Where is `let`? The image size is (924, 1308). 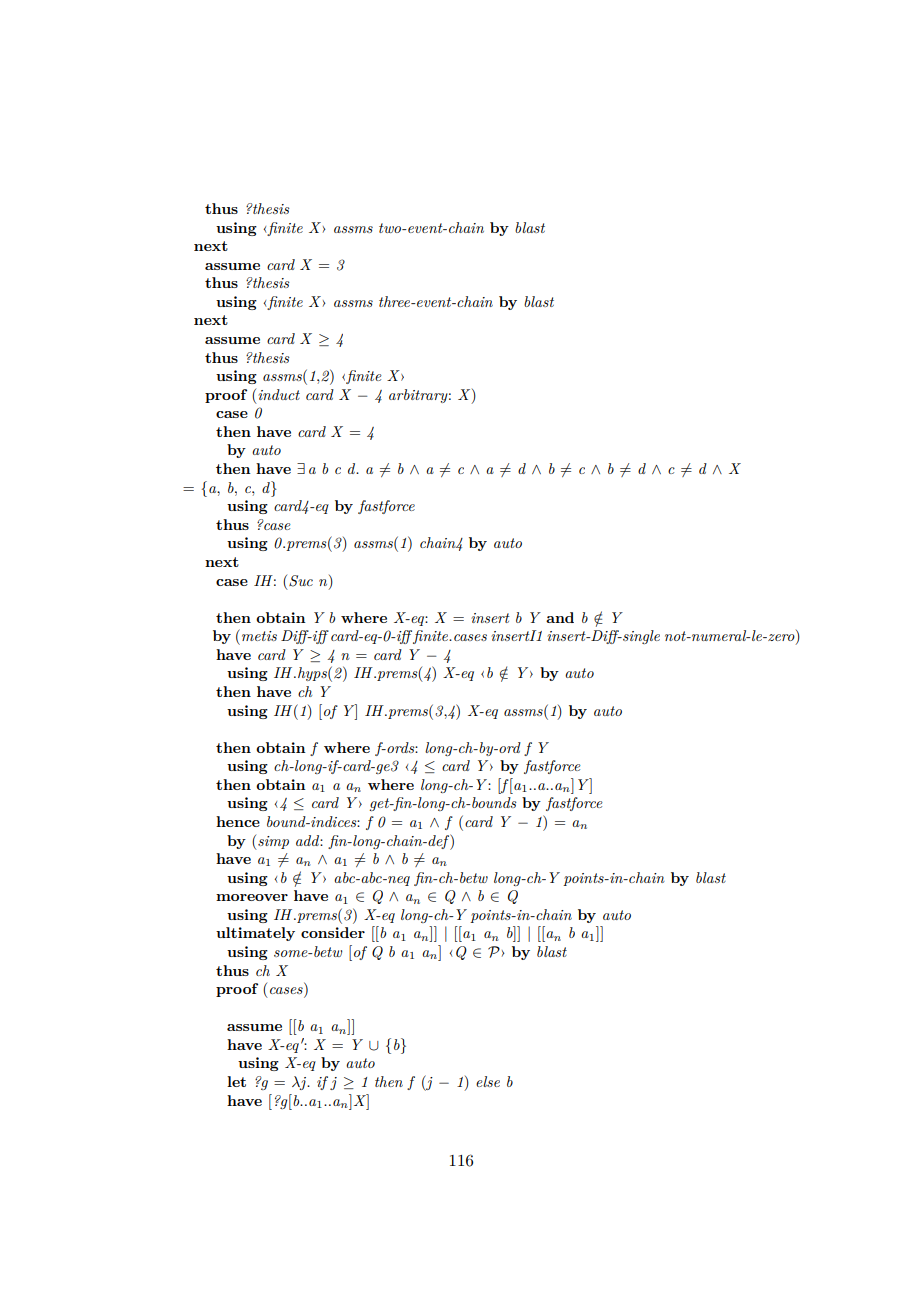 let is located at coordinates (236, 1081).
